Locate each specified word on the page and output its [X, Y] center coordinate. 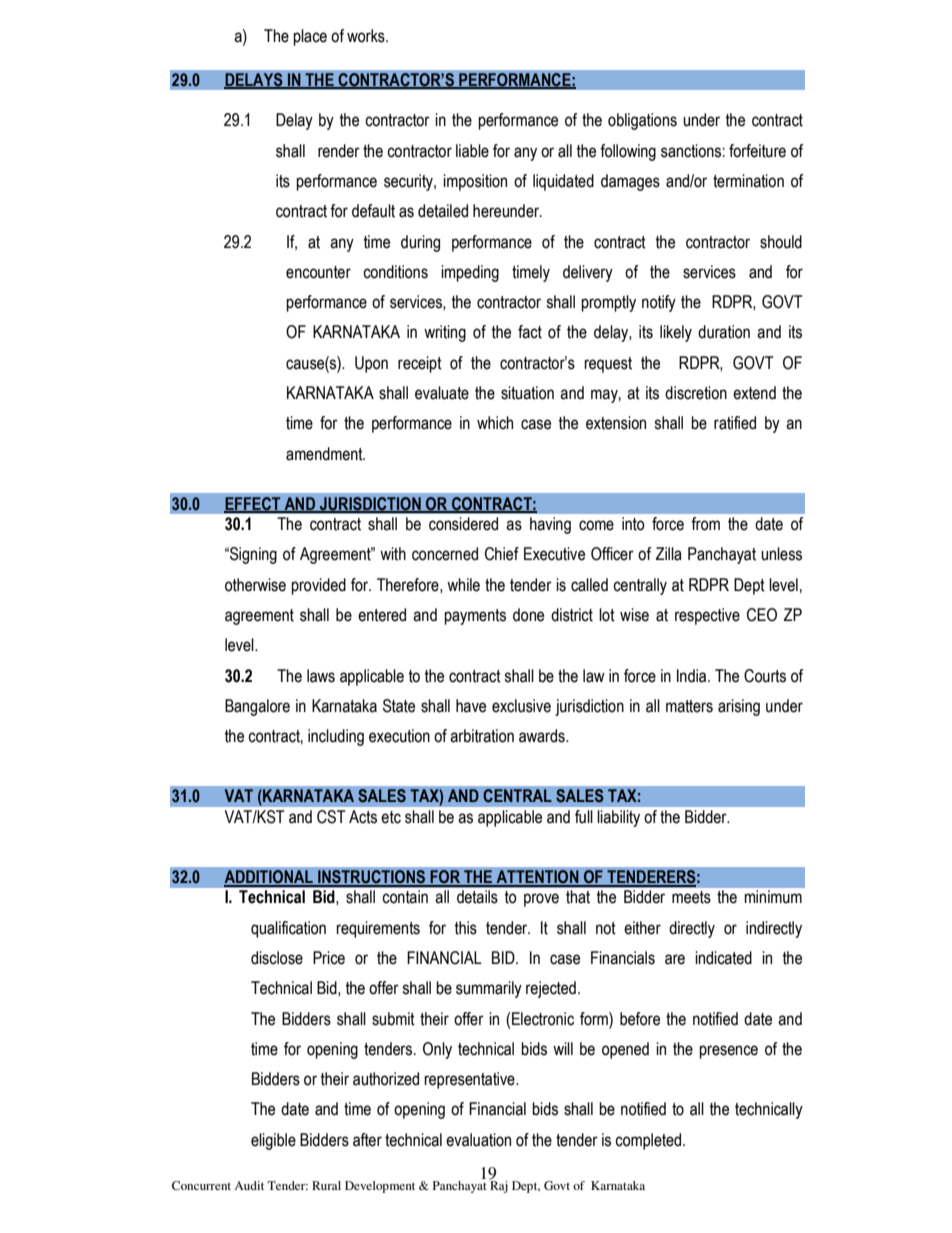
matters [689, 706]
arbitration [482, 736]
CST [331, 816]
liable [472, 151]
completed [649, 1141]
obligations [642, 121]
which [495, 423]
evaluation [478, 1140]
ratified [735, 423]
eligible [273, 1141]
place [310, 37]
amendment [325, 454]
